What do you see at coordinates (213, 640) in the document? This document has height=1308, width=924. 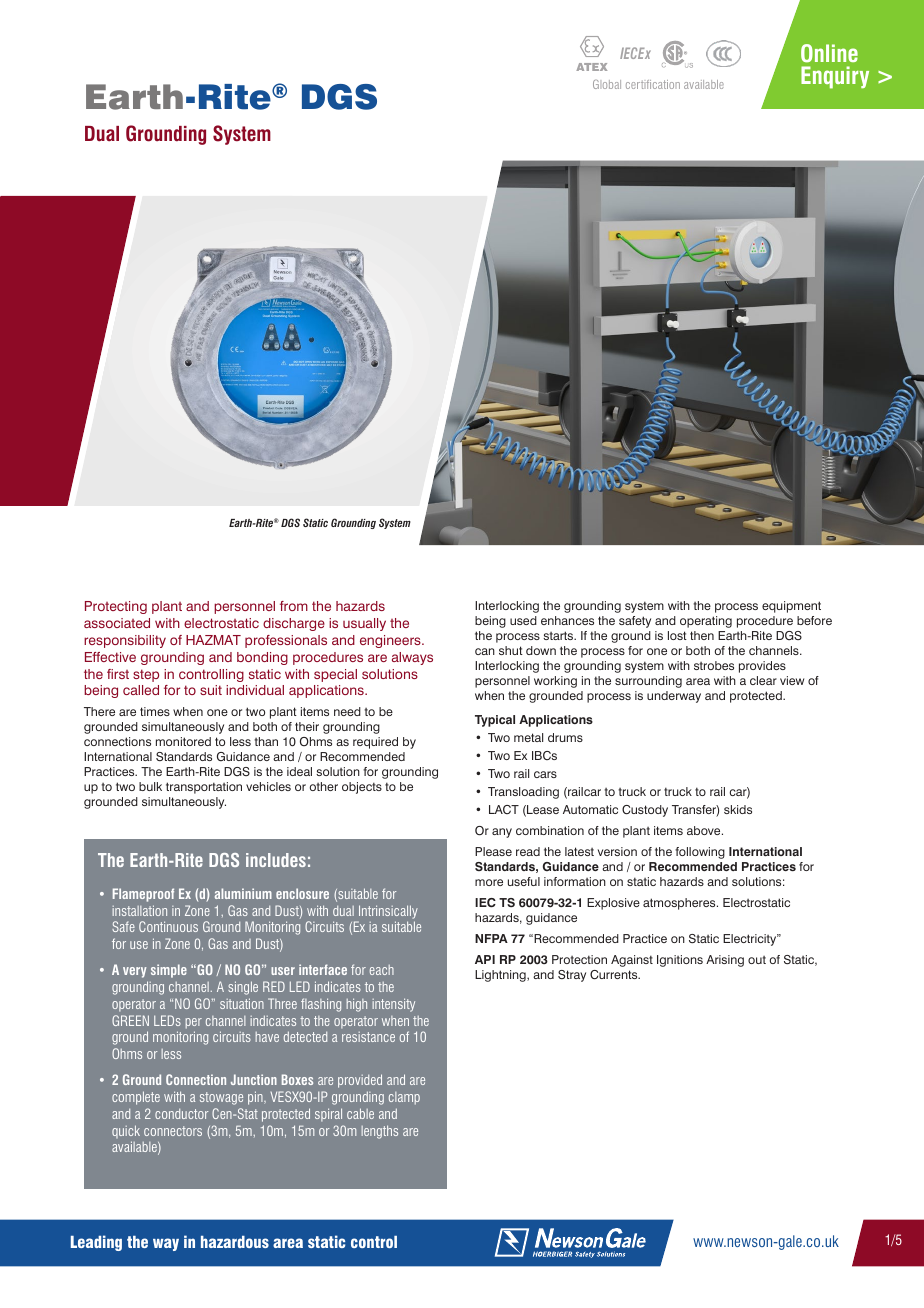 I see `HAZMAT` at bounding box center [213, 640].
